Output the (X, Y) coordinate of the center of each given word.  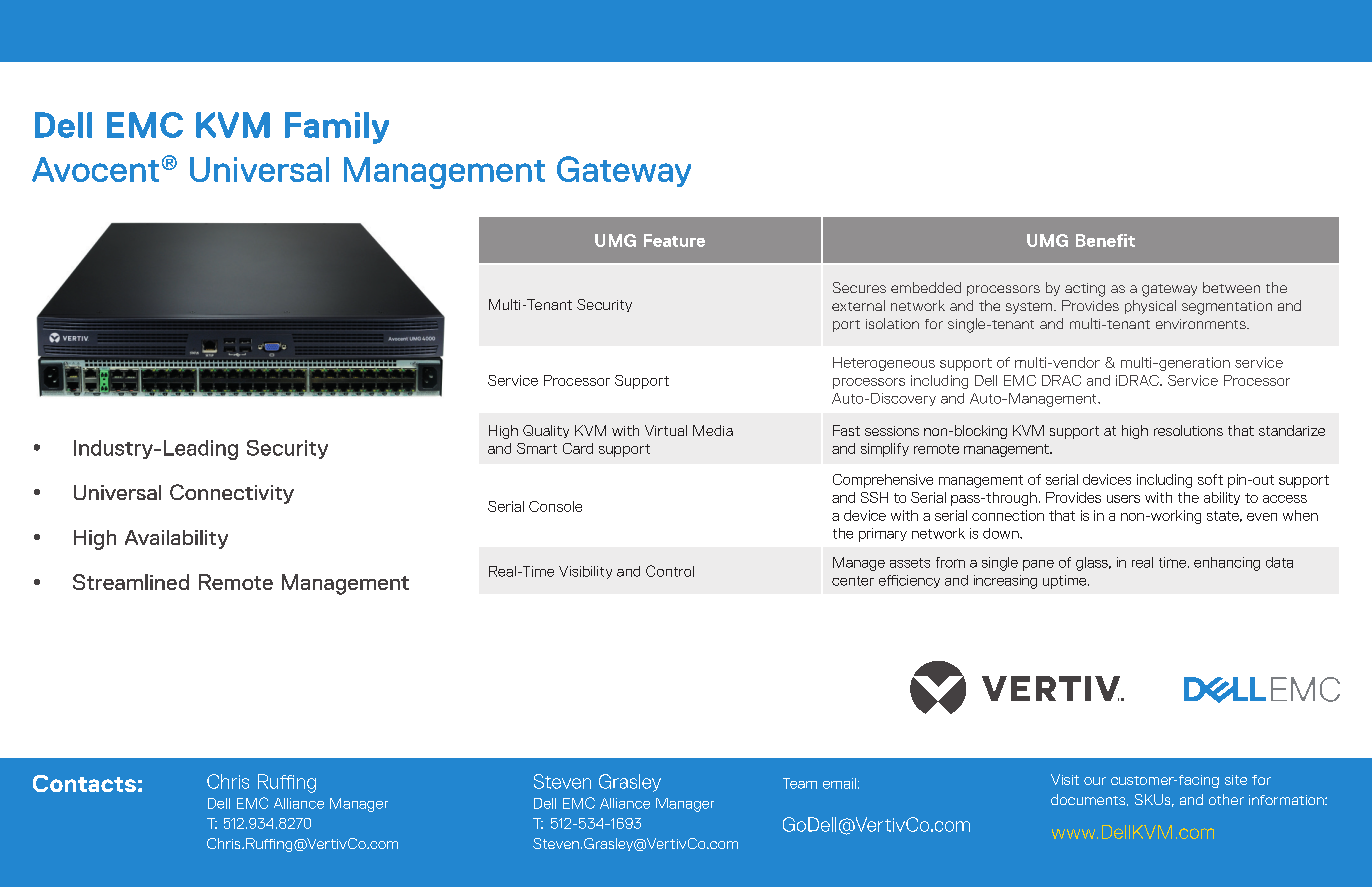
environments (1202, 324)
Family (337, 128)
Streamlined (131, 582)
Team (800, 783)
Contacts (84, 783)
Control (670, 571)
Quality (546, 431)
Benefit (1105, 240)
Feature (674, 240)
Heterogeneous (884, 364)
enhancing (1227, 564)
